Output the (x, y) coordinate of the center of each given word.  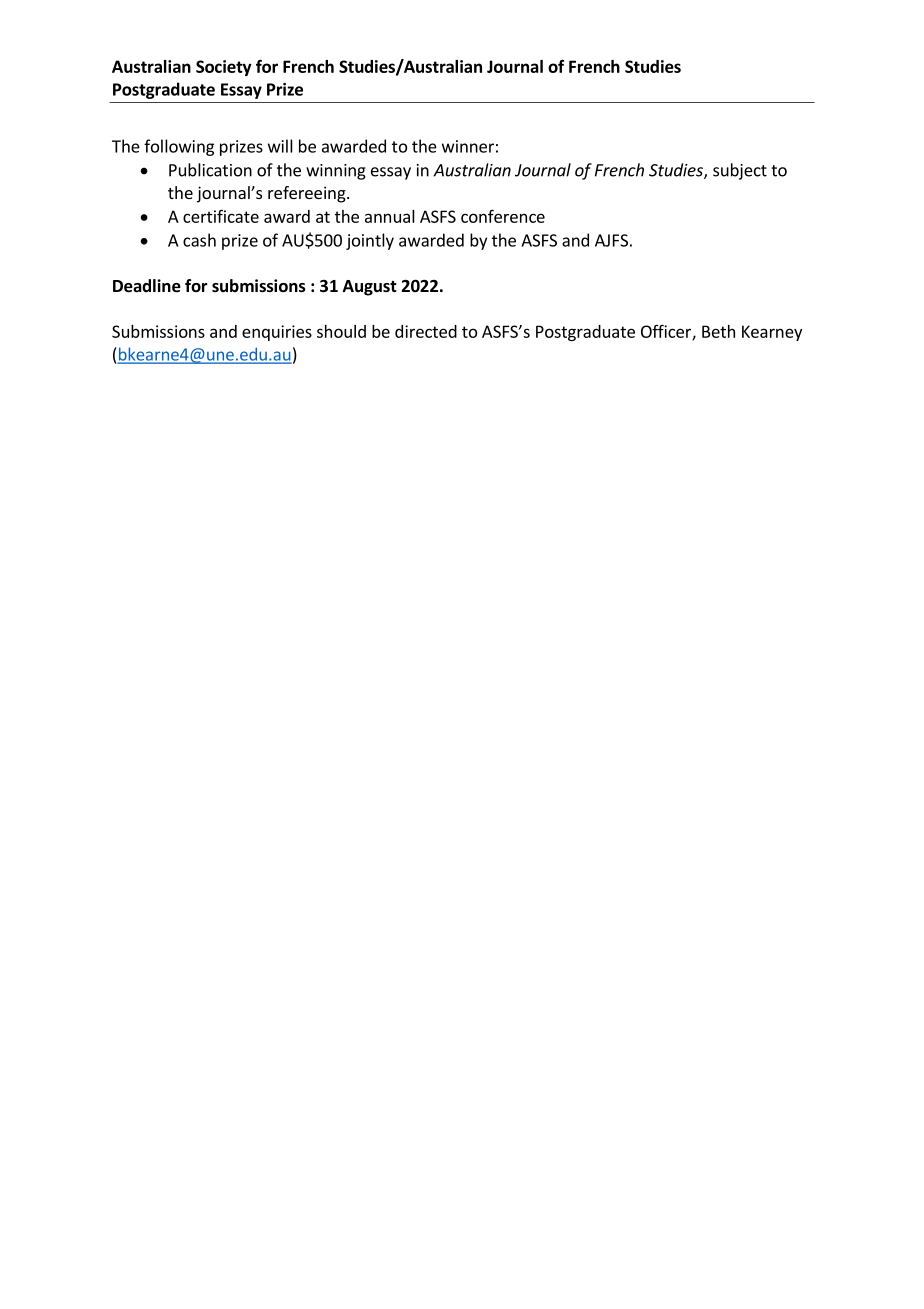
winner (468, 146)
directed (426, 331)
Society (224, 68)
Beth (718, 331)
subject (740, 171)
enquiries (277, 333)
